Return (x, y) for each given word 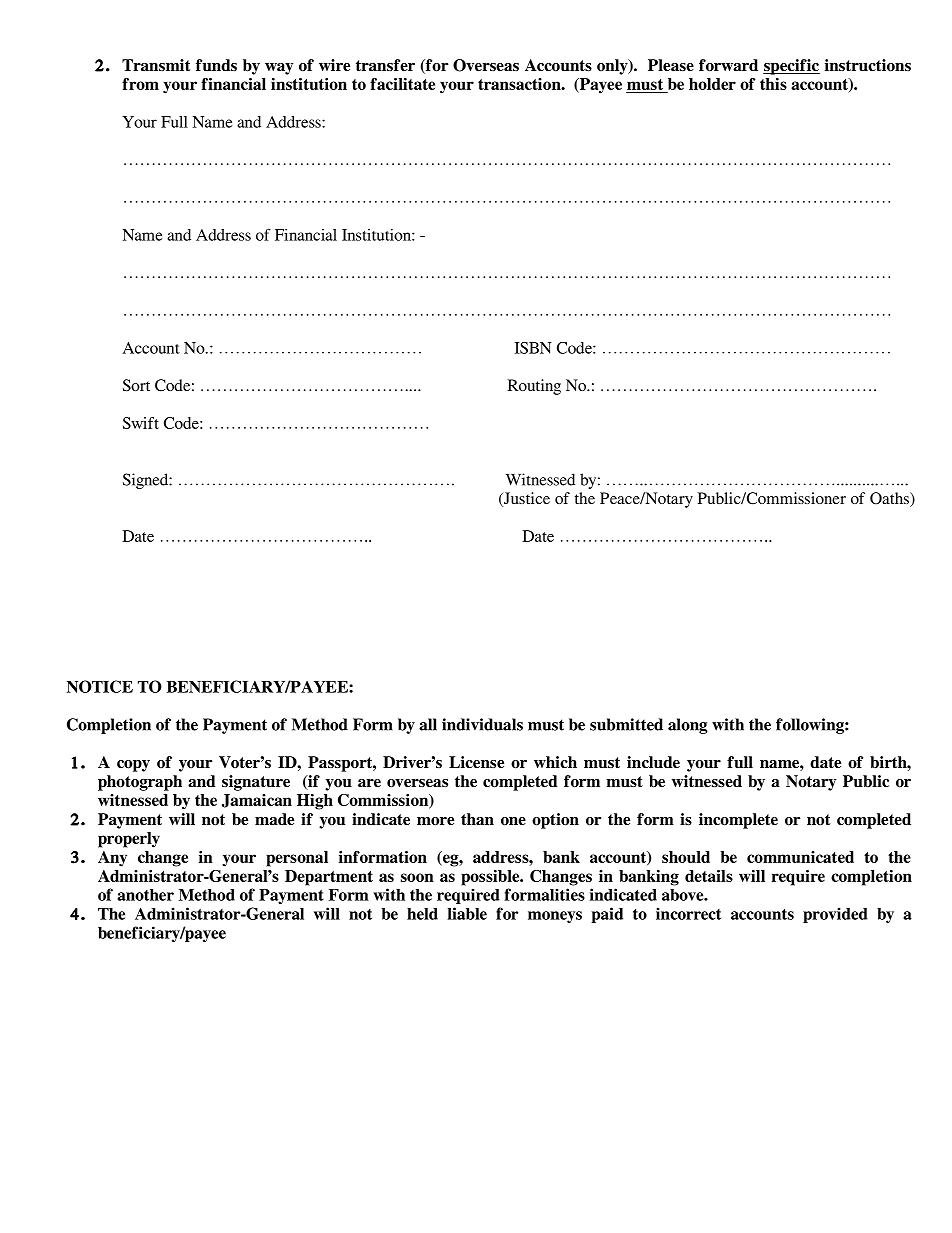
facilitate (402, 84)
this (773, 84)
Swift (141, 423)
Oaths (890, 499)
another (145, 895)
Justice (526, 499)
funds (216, 65)
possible (491, 878)
